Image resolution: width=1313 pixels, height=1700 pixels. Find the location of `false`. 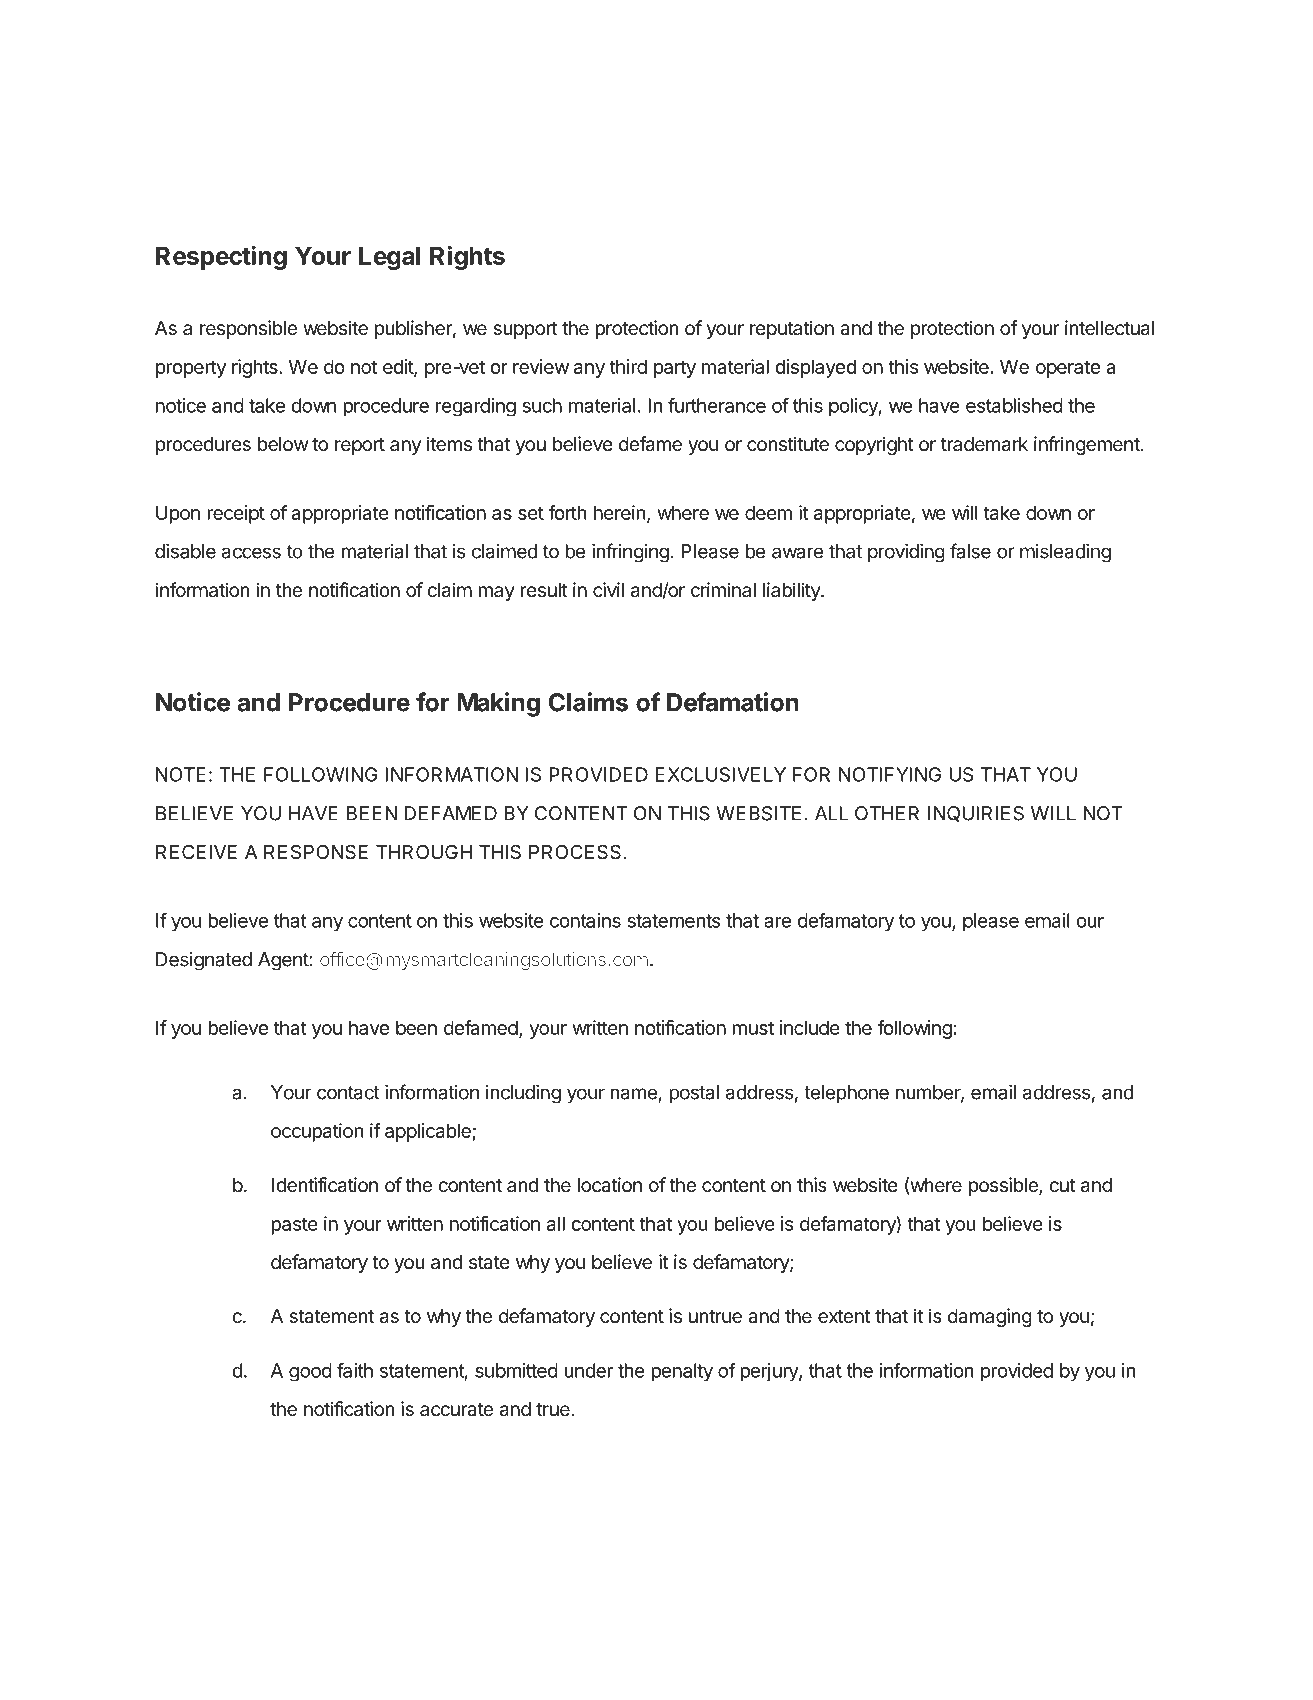

false is located at coordinates (970, 551).
